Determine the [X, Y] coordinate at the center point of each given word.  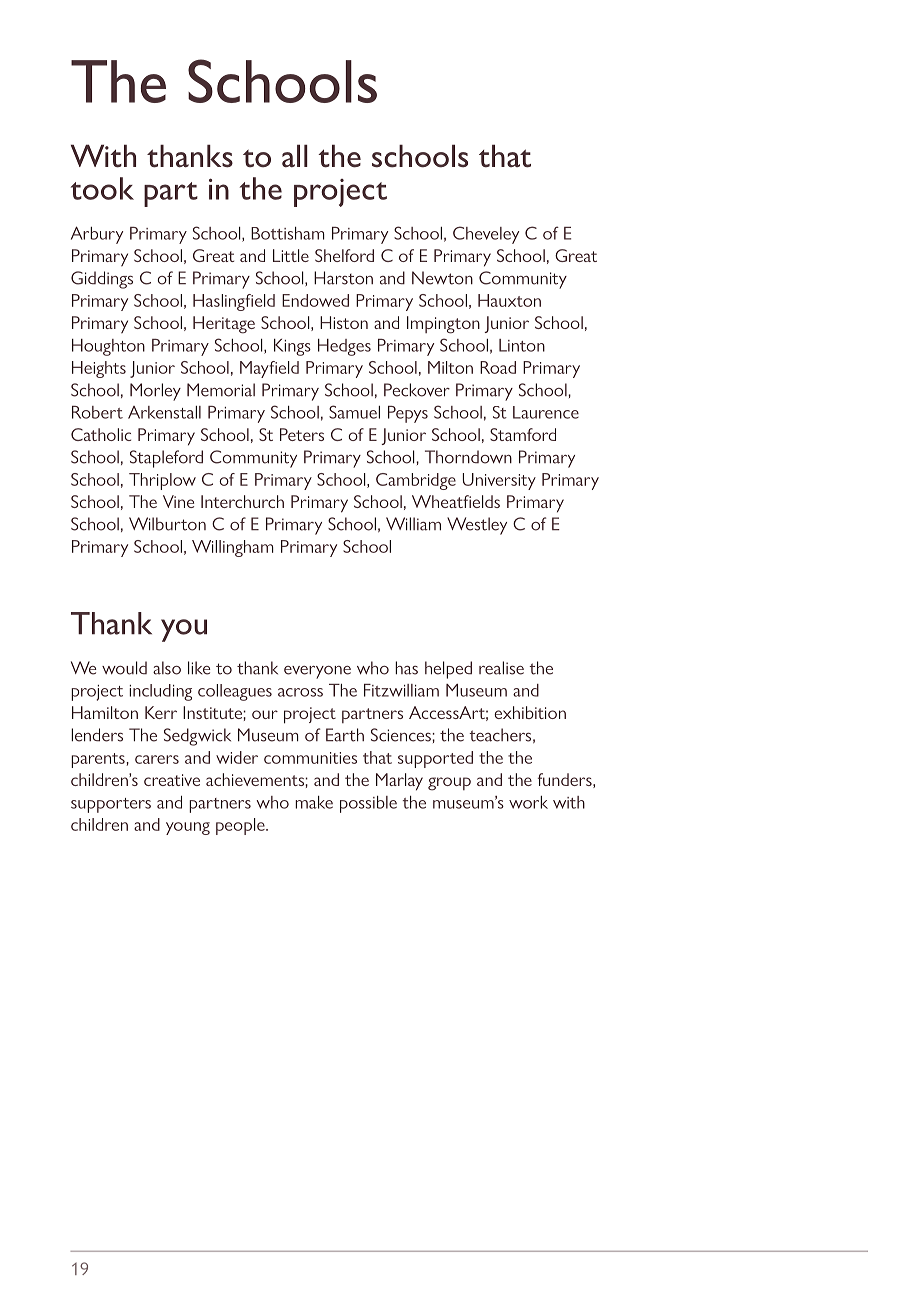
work [528, 802]
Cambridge [416, 481]
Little [291, 255]
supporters [111, 805]
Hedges [344, 347]
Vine [178, 501]
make [314, 802]
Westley [477, 526]
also [167, 668]
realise [501, 668]
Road [498, 367]
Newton [442, 278]
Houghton [108, 347]
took [102, 188]
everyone [317, 672]
